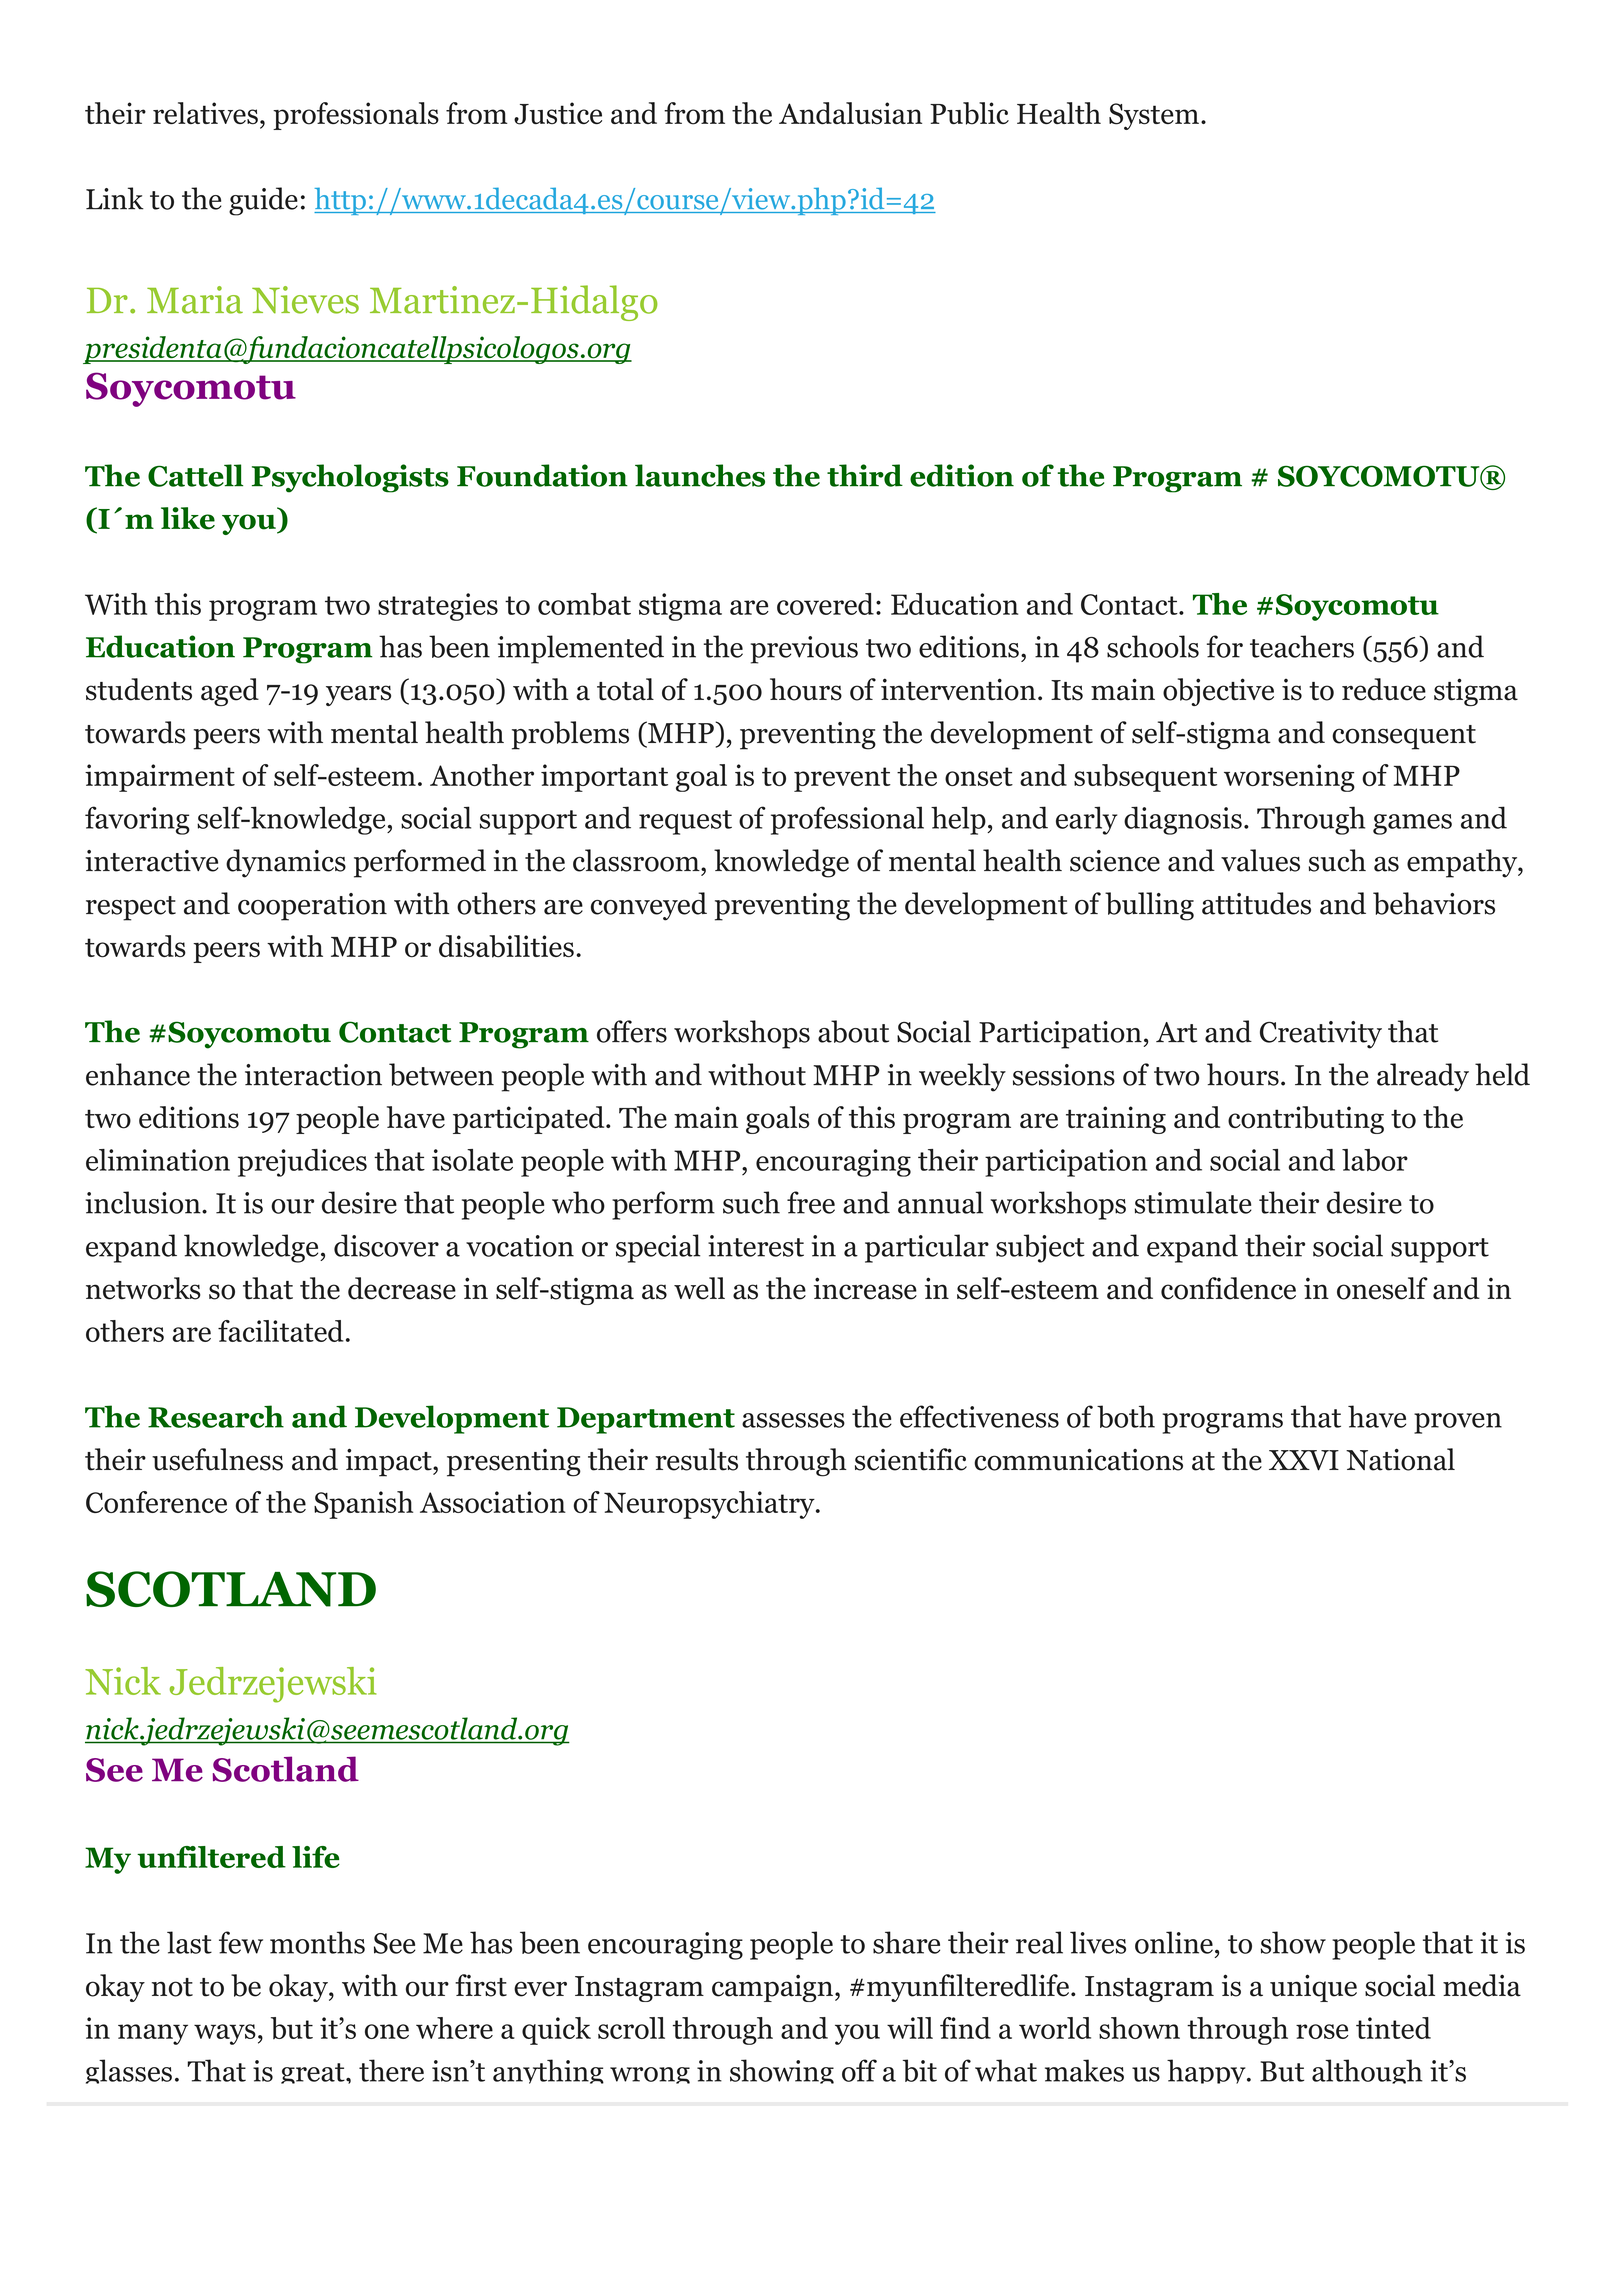 The image size is (1616, 2286). Describe the element at coordinates (853, 1031) in the page. I see `about` at that location.
